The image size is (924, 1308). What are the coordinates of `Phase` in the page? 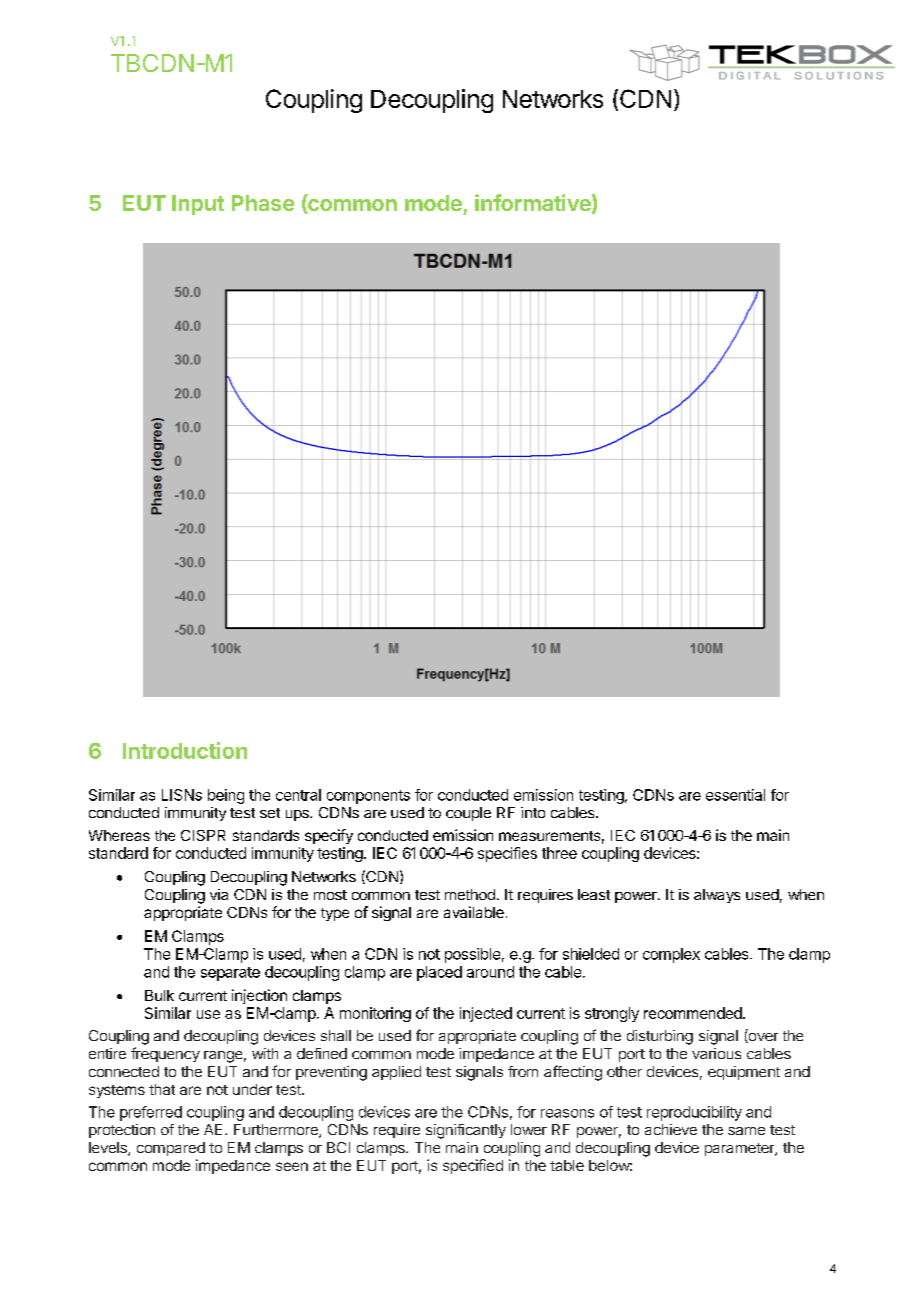 It's located at (263, 203).
